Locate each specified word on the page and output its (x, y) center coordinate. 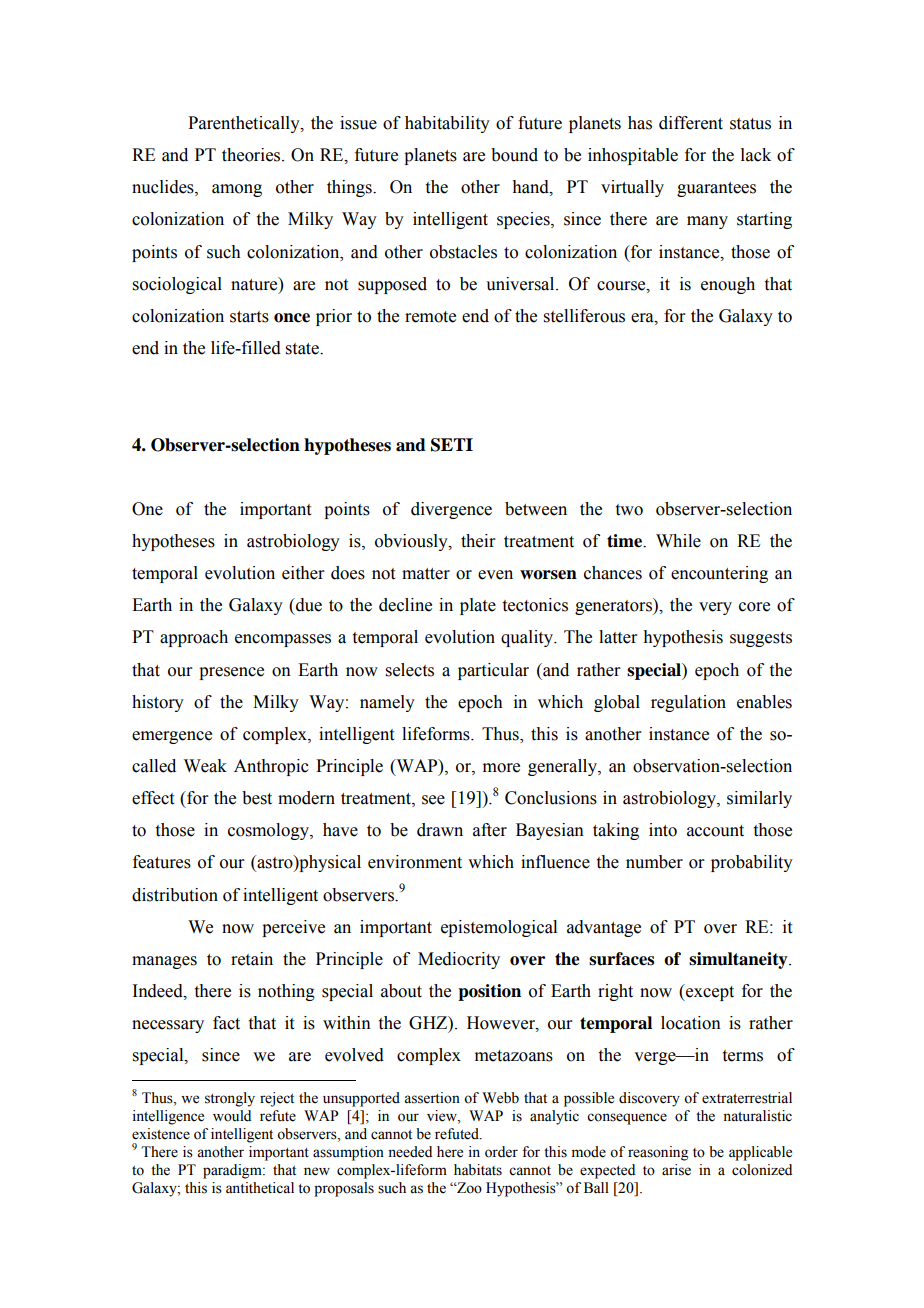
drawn (440, 830)
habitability (447, 124)
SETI (452, 445)
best (257, 798)
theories (252, 155)
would (232, 1116)
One (147, 509)
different (691, 123)
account (715, 831)
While (678, 541)
